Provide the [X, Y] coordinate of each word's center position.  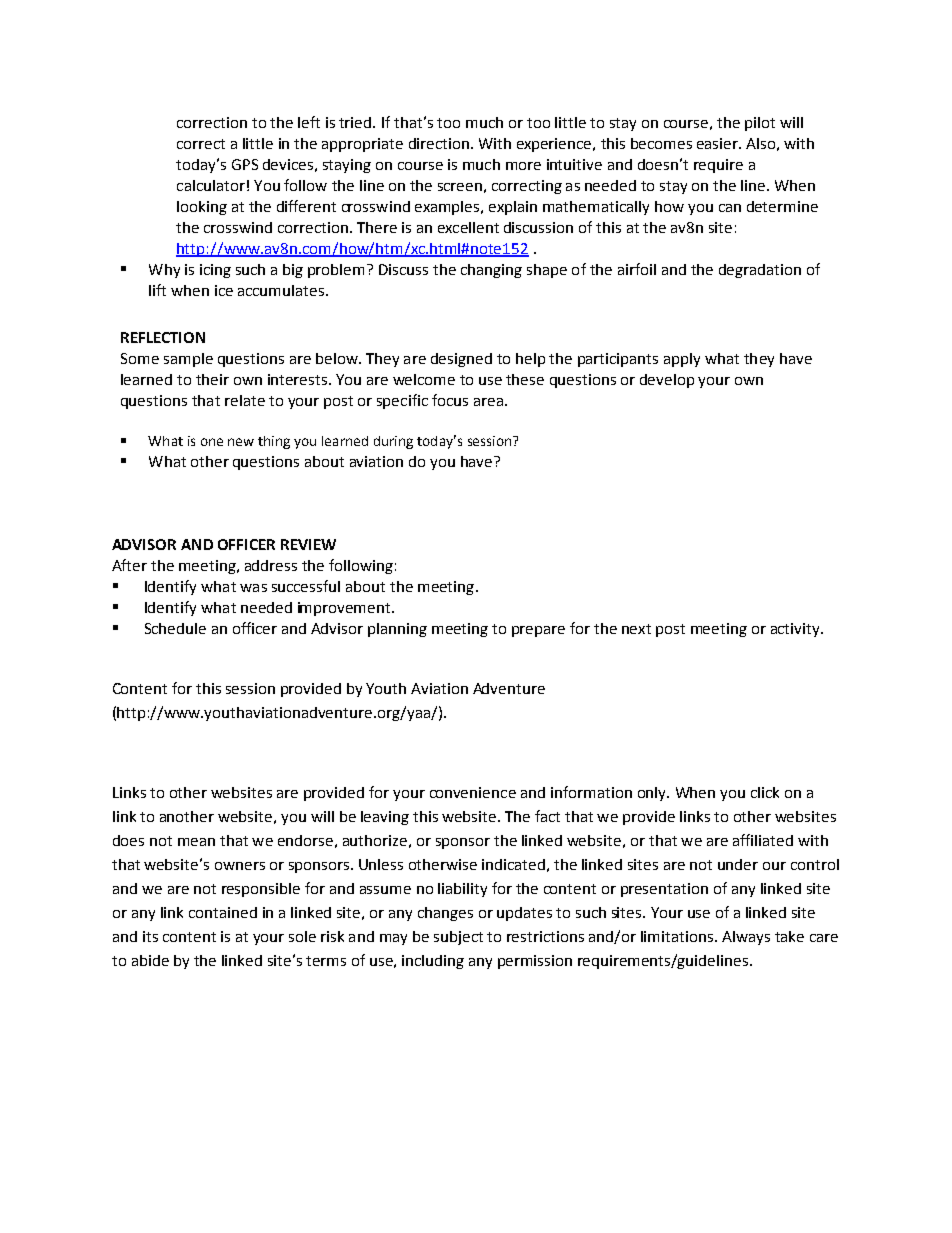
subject [458, 938]
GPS [245, 164]
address [271, 565]
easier [718, 143]
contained [223, 912]
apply [682, 360]
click [765, 792]
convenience [473, 792]
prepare [538, 631]
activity [796, 630]
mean [196, 842]
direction [439, 143]
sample [188, 360]
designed [461, 360]
